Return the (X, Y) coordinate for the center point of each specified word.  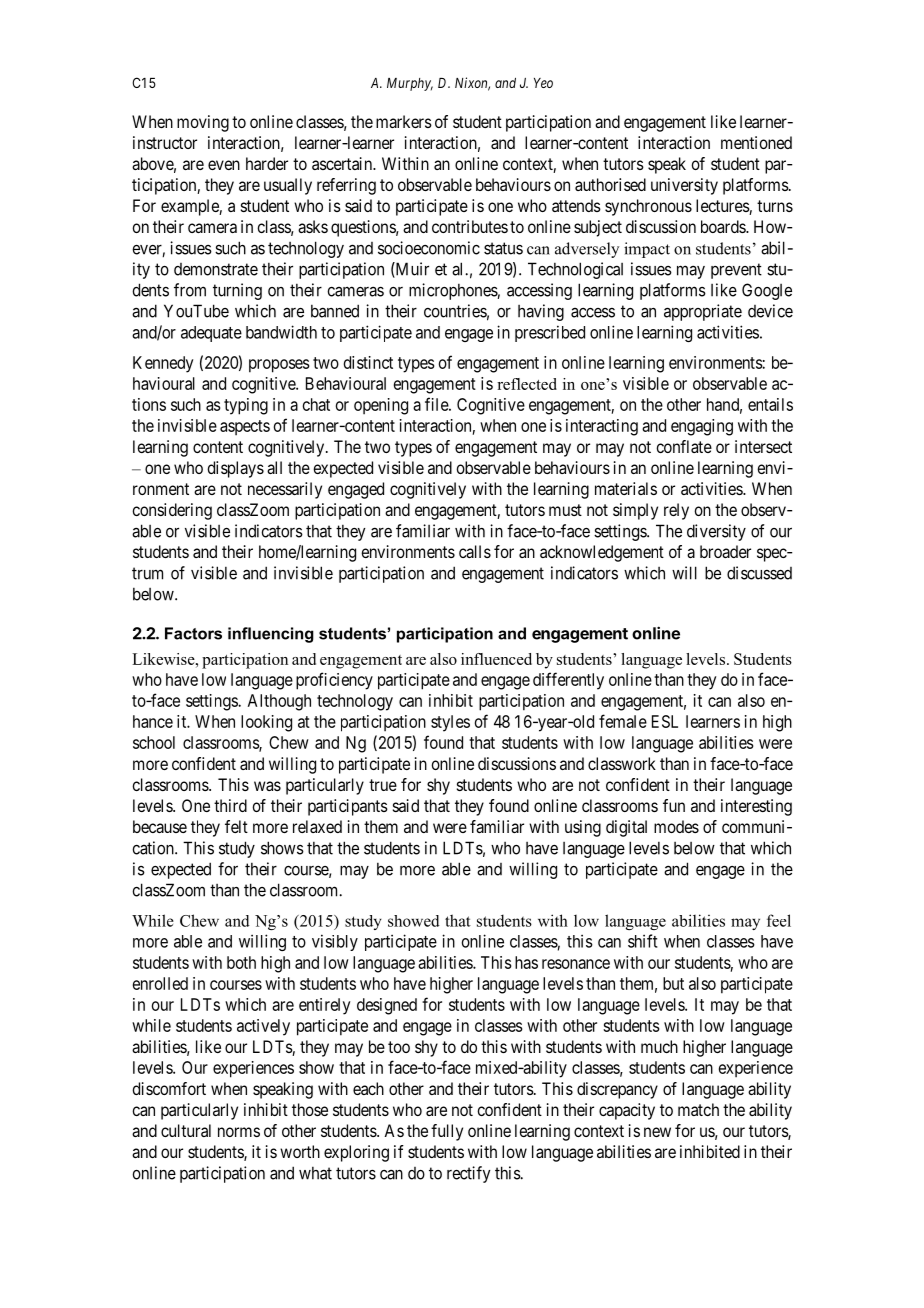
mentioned (756, 142)
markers (404, 121)
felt (236, 826)
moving (203, 123)
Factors (193, 633)
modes (676, 826)
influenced (496, 659)
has (526, 962)
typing (246, 406)
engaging (702, 427)
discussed (759, 573)
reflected (527, 384)
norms (239, 1132)
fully (447, 1132)
